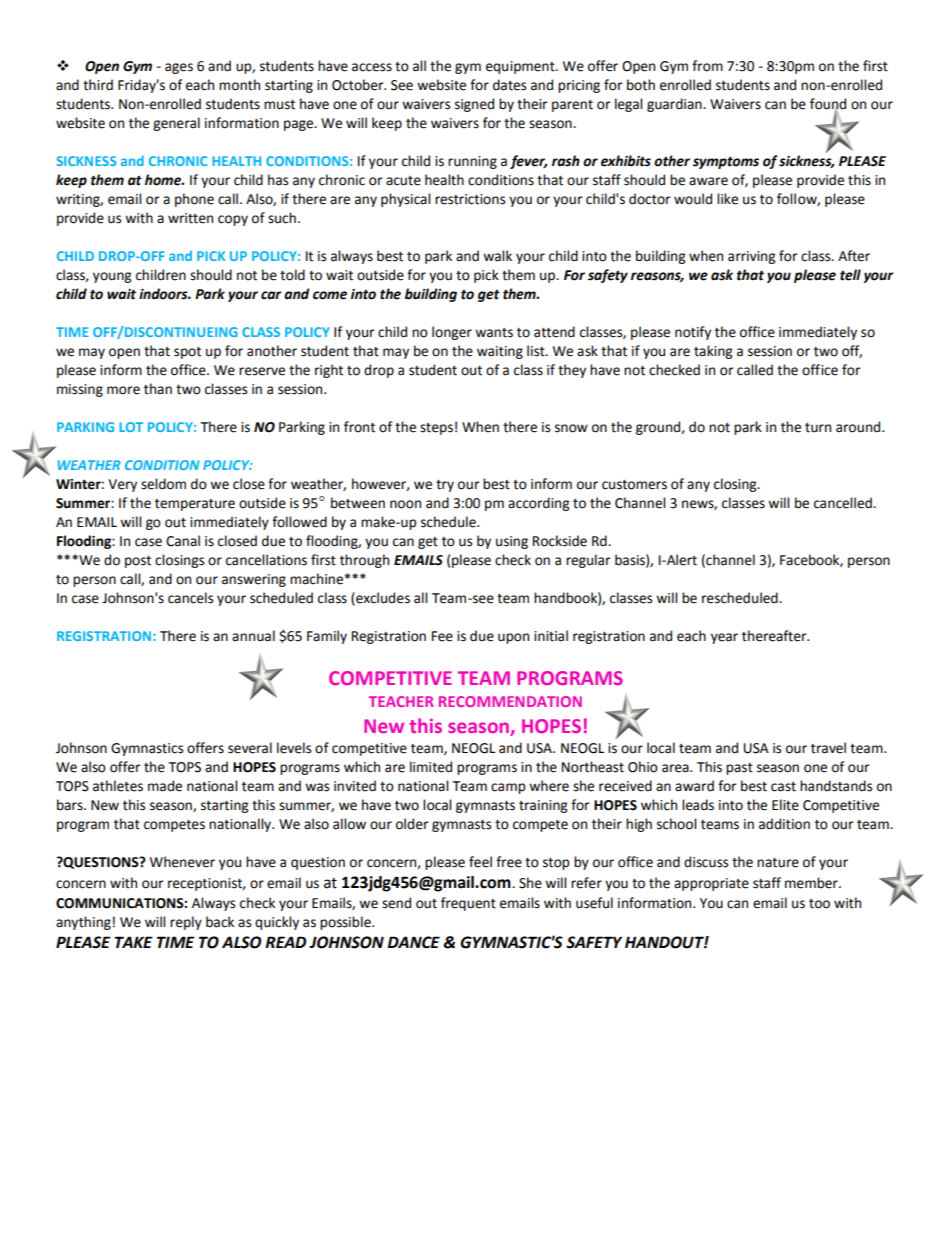  What do you see at coordinates (250, 748) in the screenshot?
I see `several` at bounding box center [250, 748].
